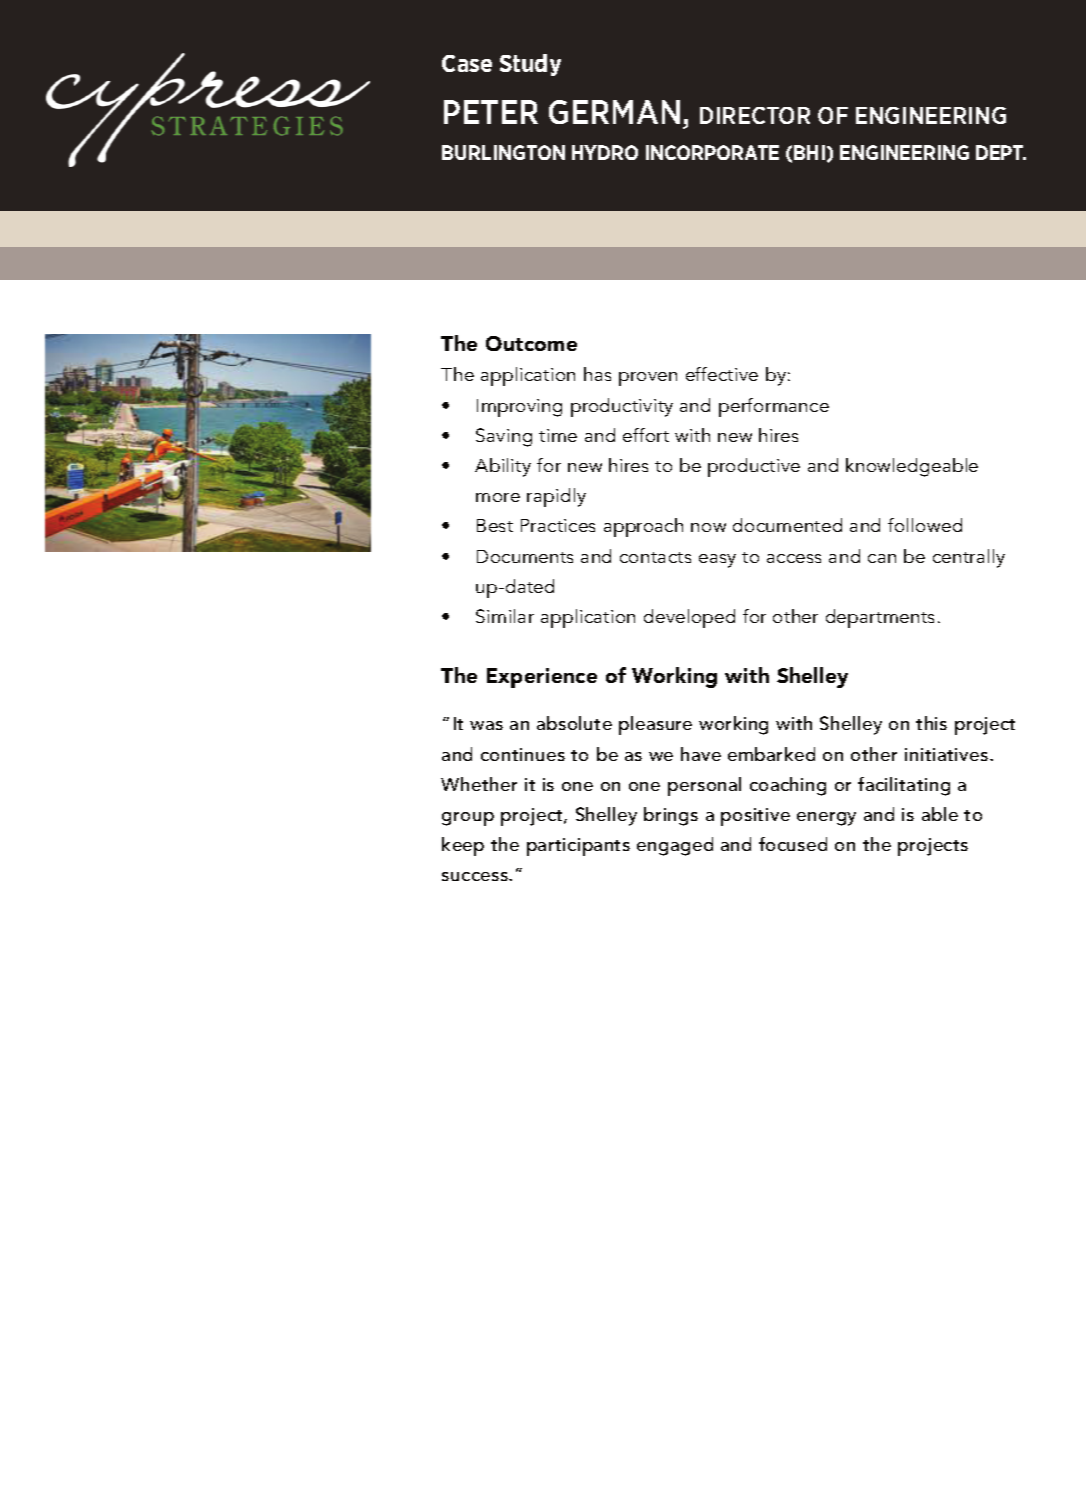  What do you see at coordinates (578, 847) in the screenshot?
I see `participants` at bounding box center [578, 847].
